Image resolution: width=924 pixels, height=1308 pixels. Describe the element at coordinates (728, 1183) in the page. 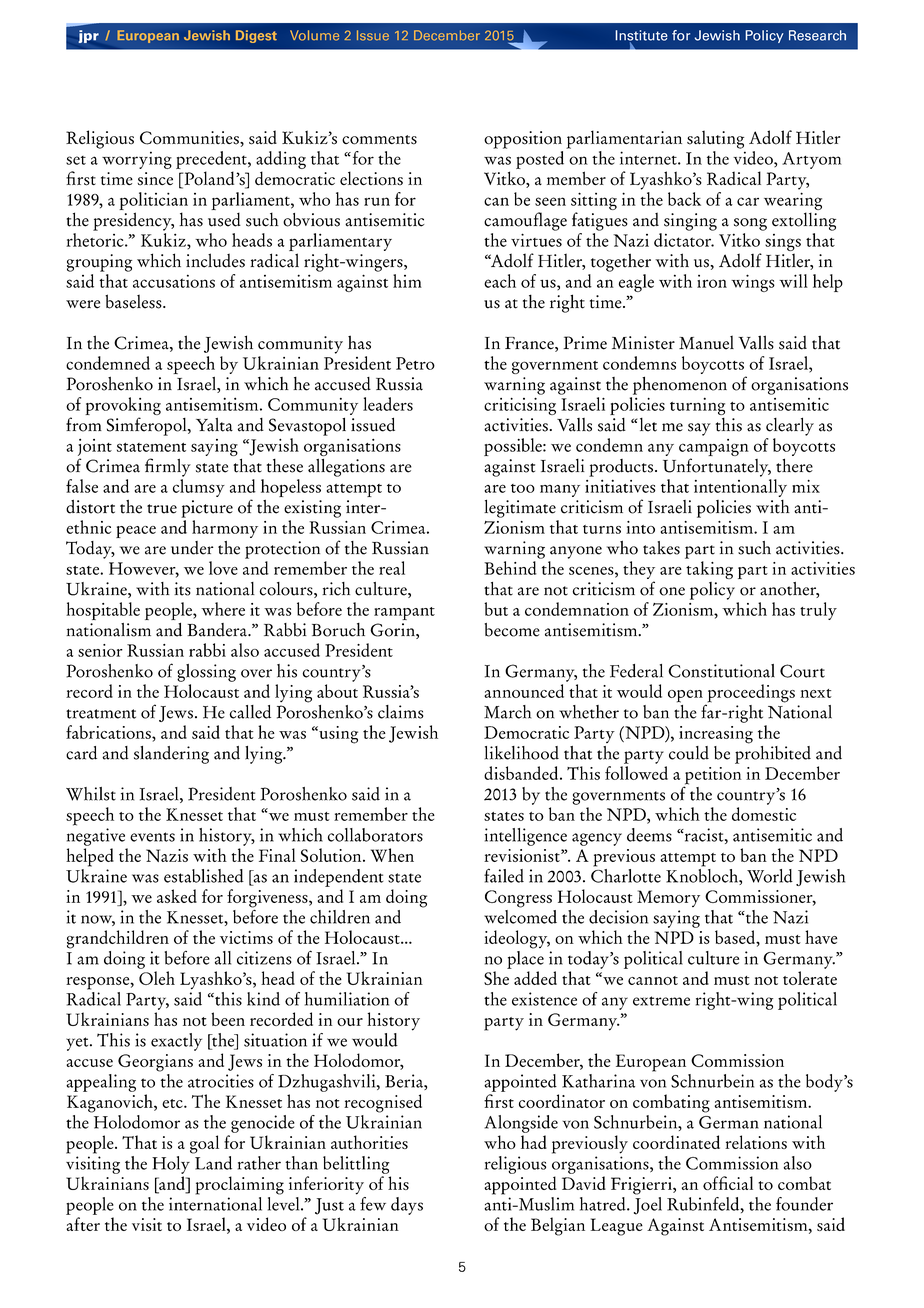

I see `official` at that location.
